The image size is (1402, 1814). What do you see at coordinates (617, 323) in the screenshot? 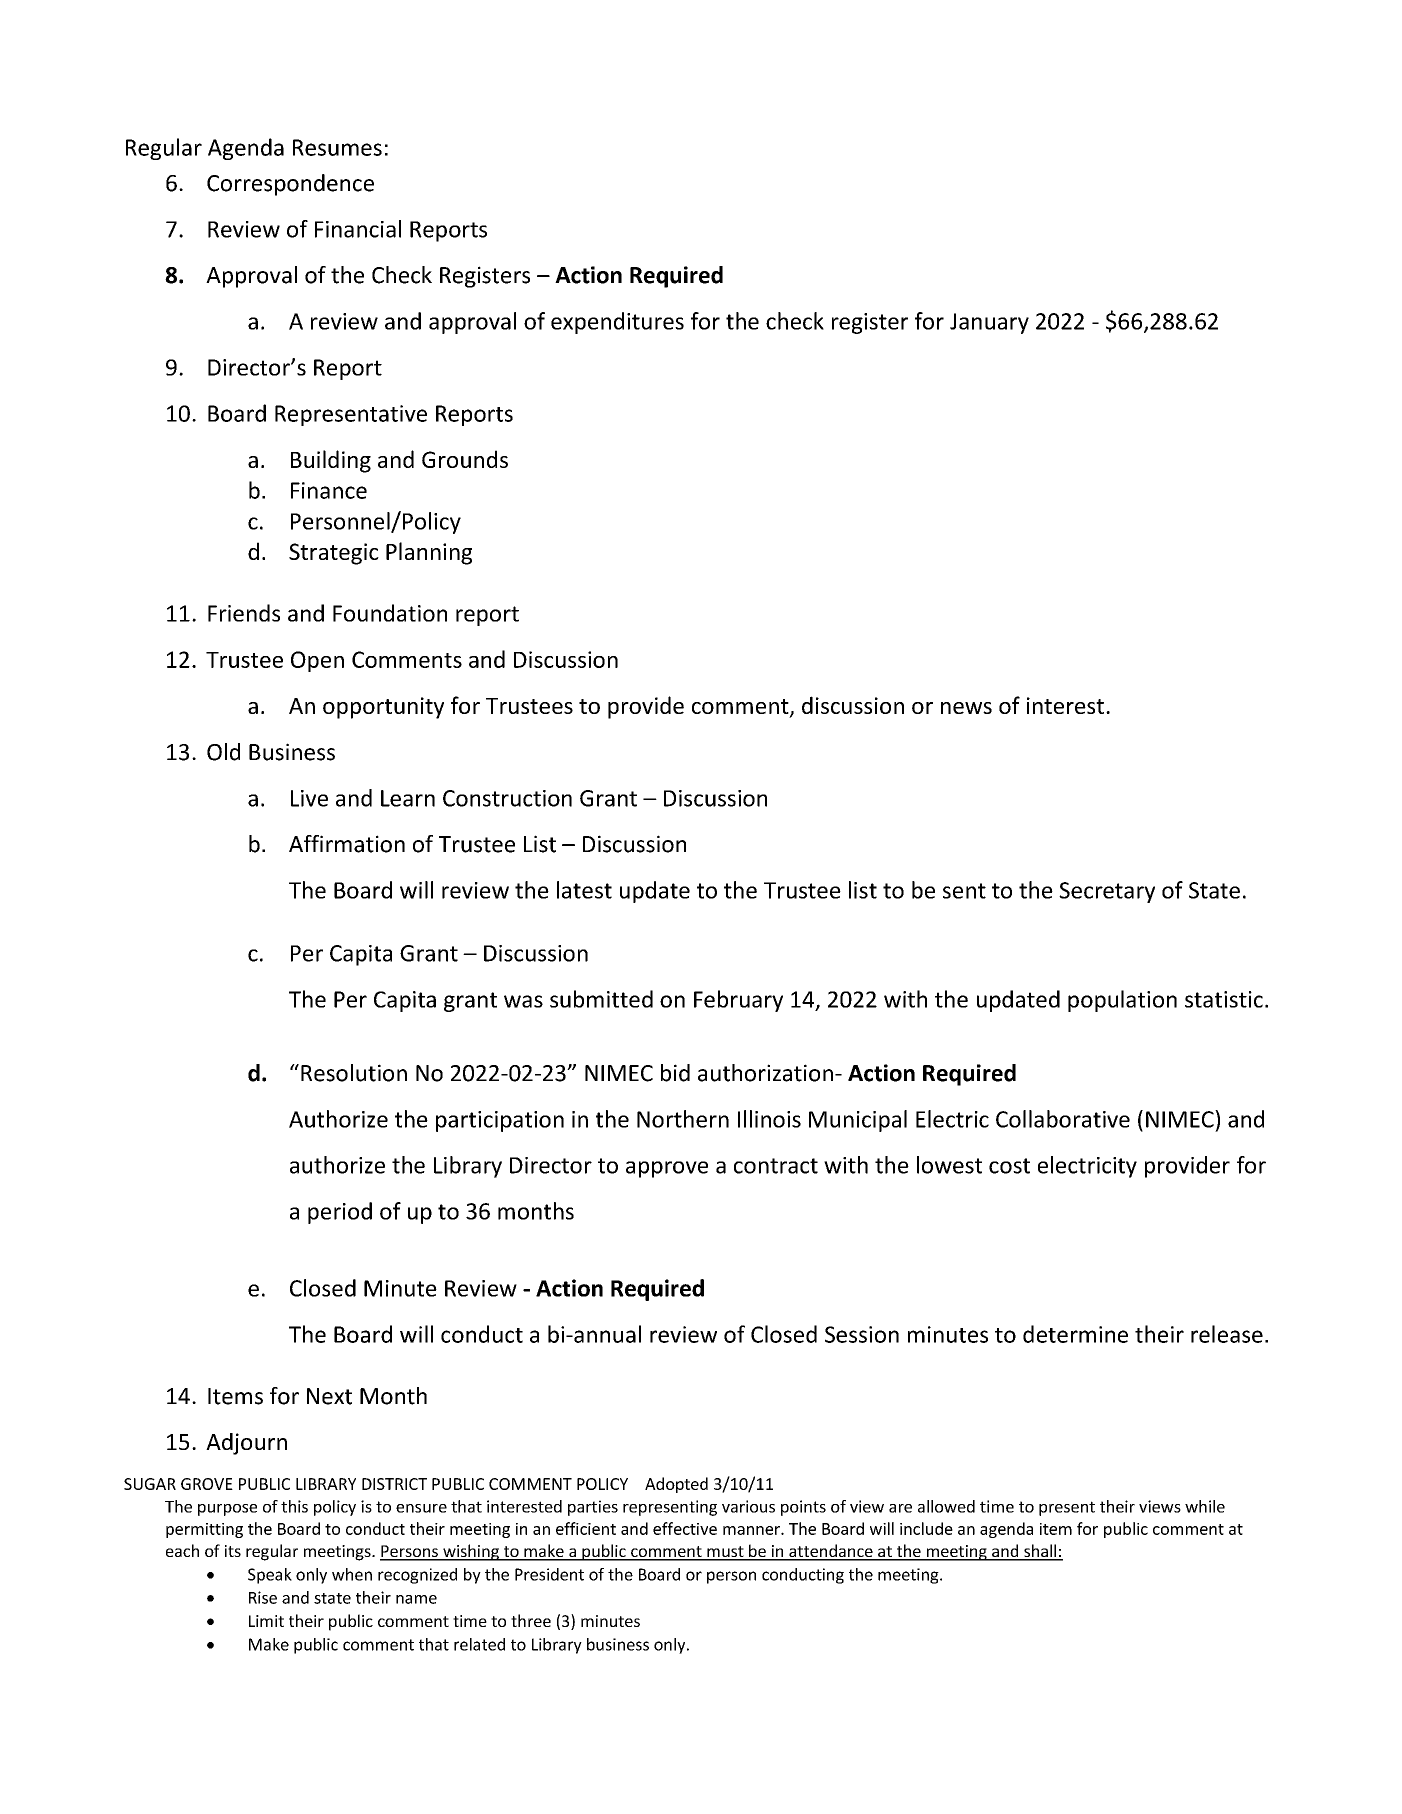
I see `expenditures` at bounding box center [617, 323].
